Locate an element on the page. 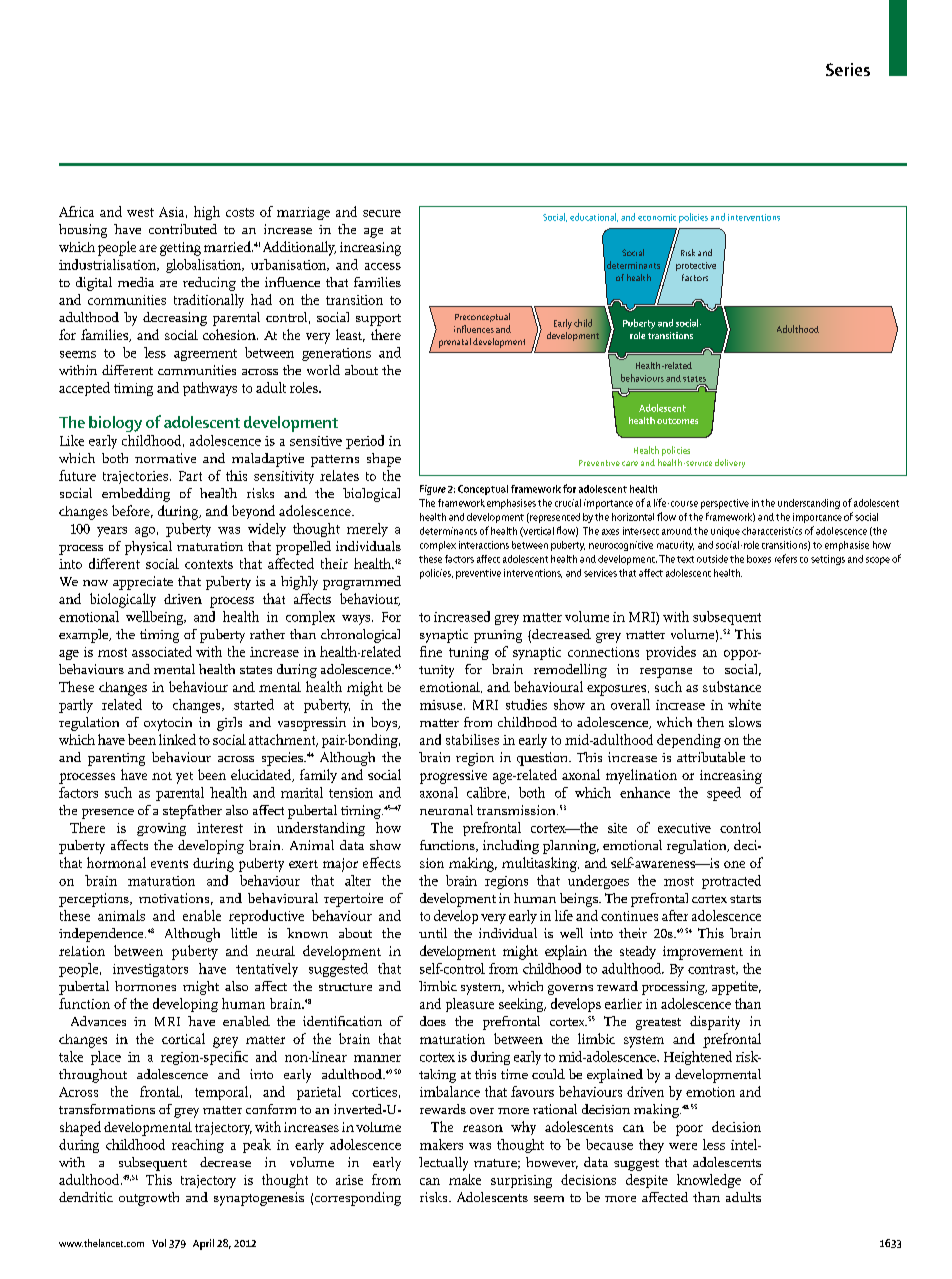 The height and width of the image is (1279, 952). physical is located at coordinates (148, 548).
